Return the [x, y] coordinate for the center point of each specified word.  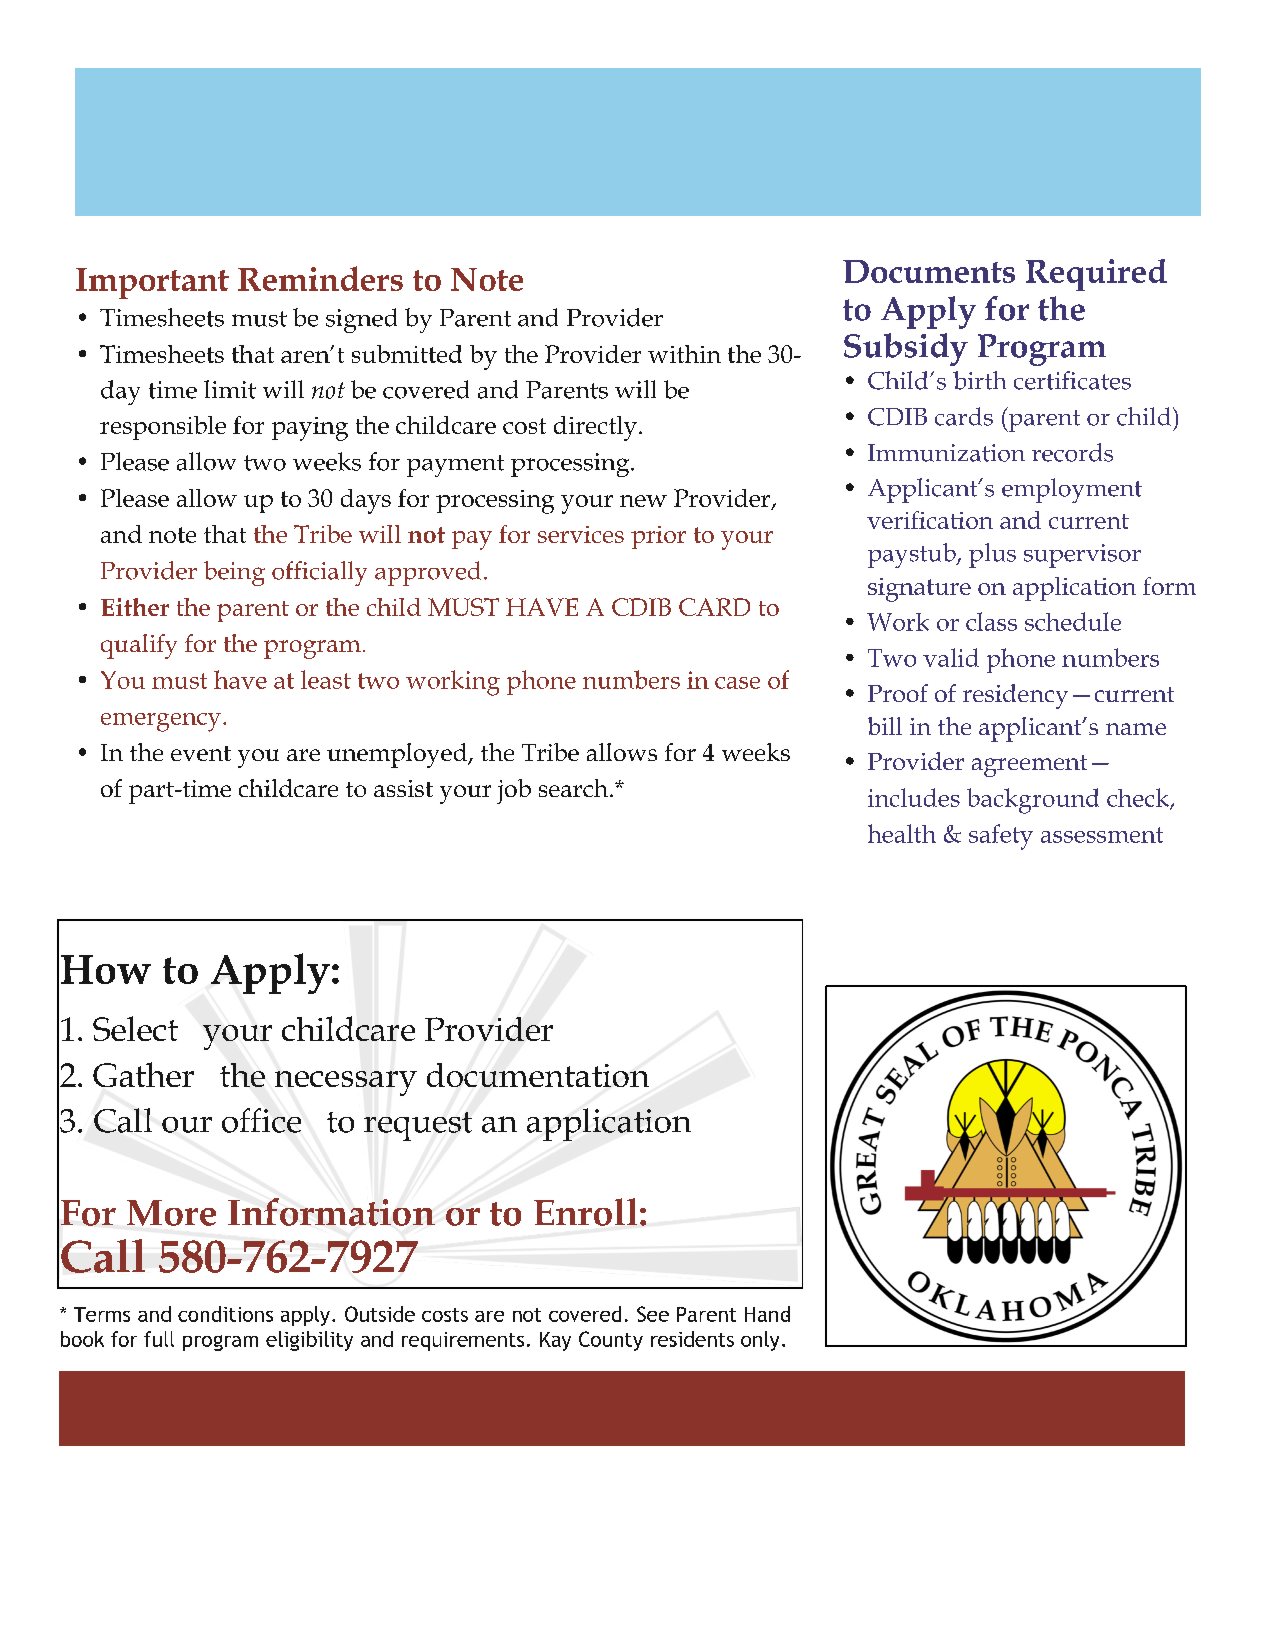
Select [135, 1028]
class [991, 621]
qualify [139, 646]
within [684, 354]
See [653, 1314]
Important [152, 283]
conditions [225, 1314]
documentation [538, 1075]
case [737, 683]
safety [1001, 837]
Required [1096, 275]
